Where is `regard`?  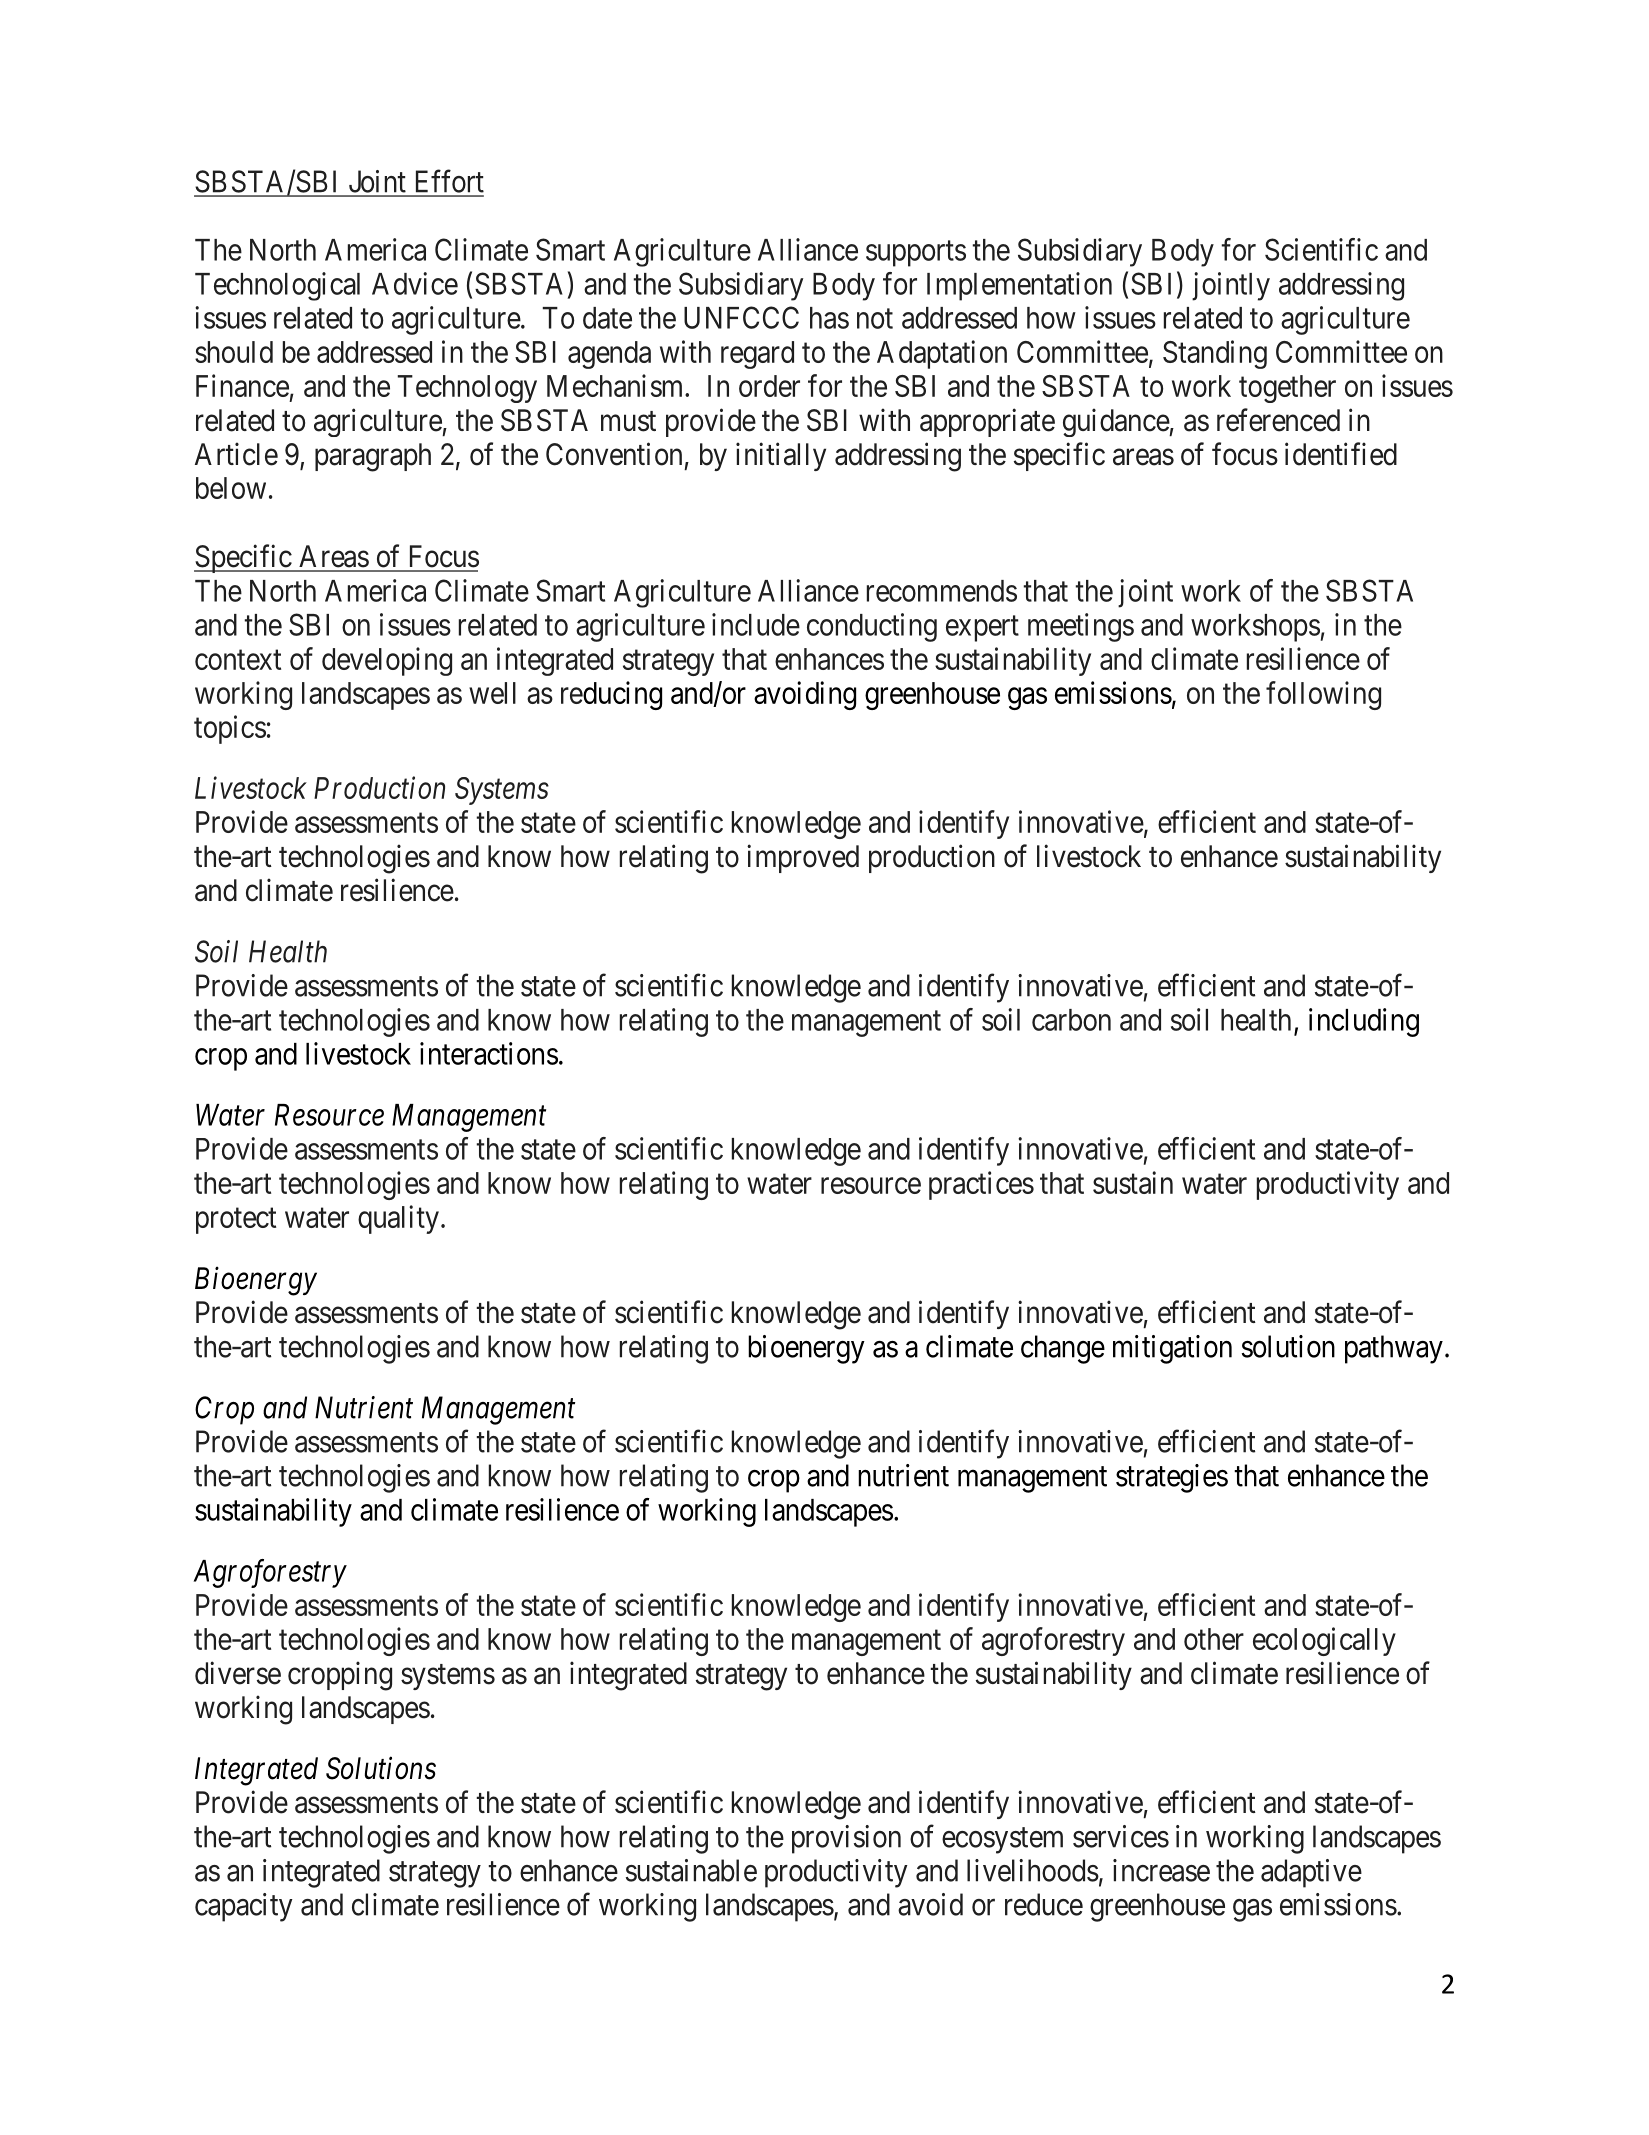
regard is located at coordinates (757, 355).
